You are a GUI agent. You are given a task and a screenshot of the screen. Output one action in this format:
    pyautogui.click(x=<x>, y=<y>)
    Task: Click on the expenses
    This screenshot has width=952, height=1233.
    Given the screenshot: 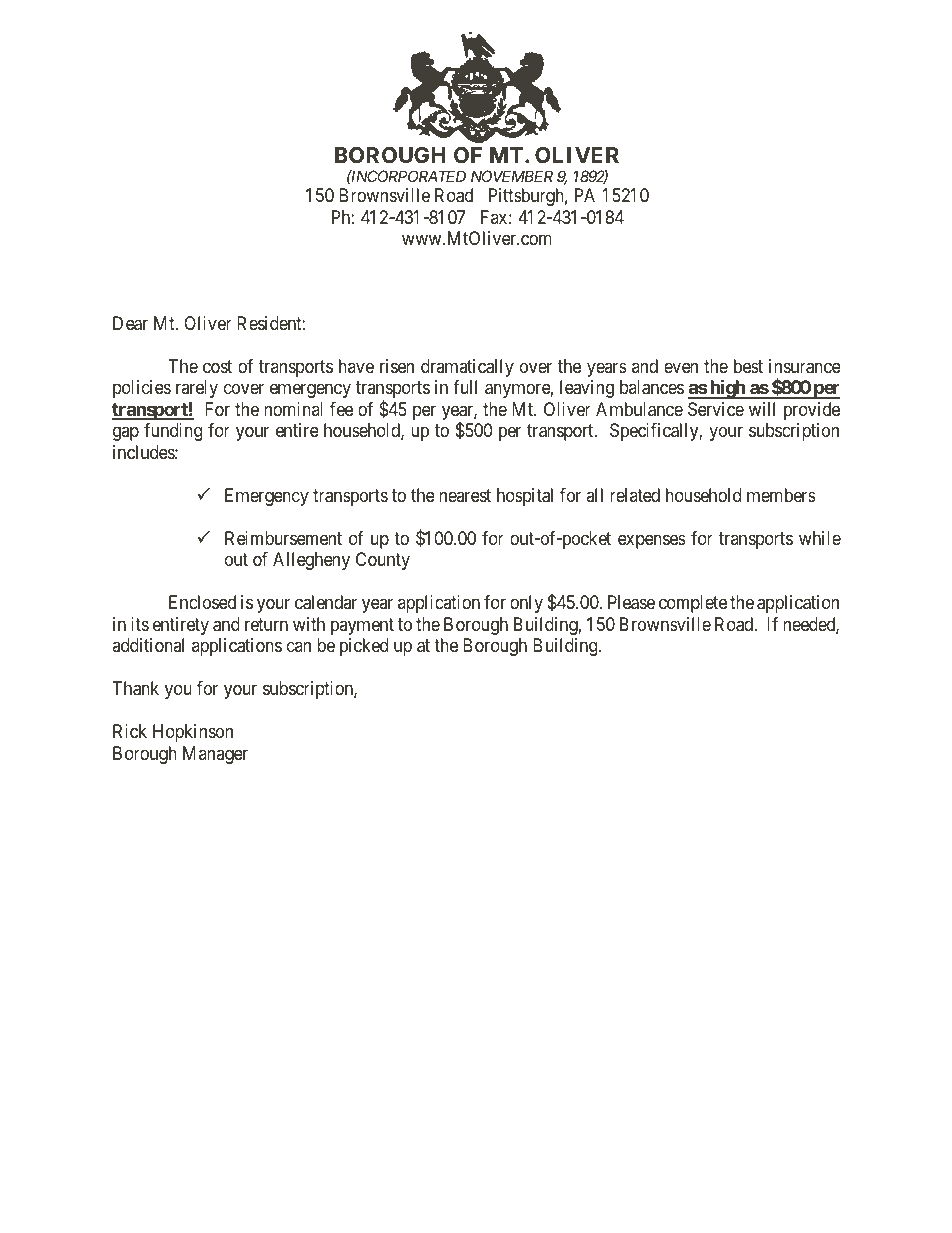 What is the action you would take?
    pyautogui.click(x=652, y=541)
